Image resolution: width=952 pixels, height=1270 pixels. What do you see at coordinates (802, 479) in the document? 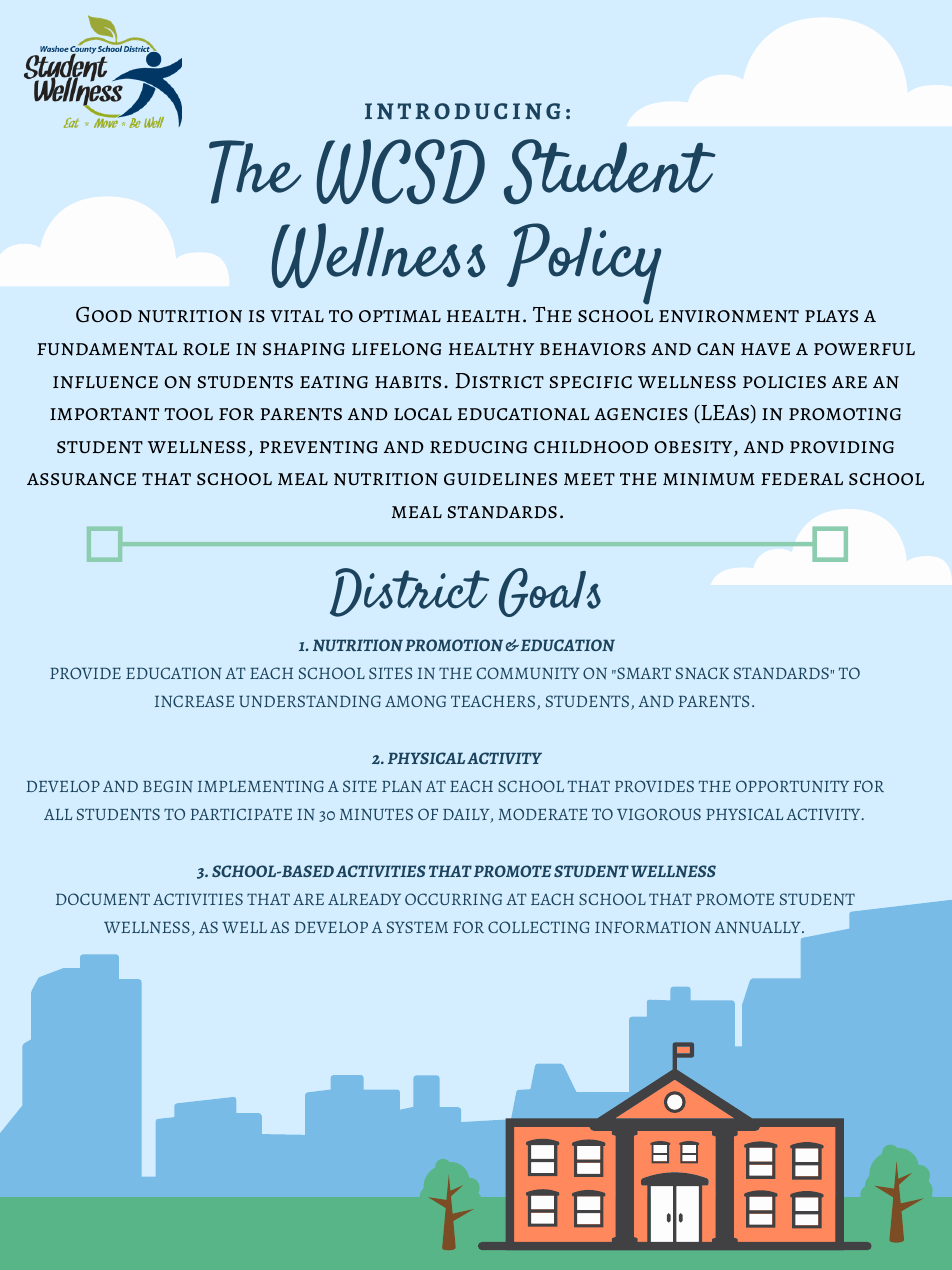
I see `federal` at bounding box center [802, 479].
